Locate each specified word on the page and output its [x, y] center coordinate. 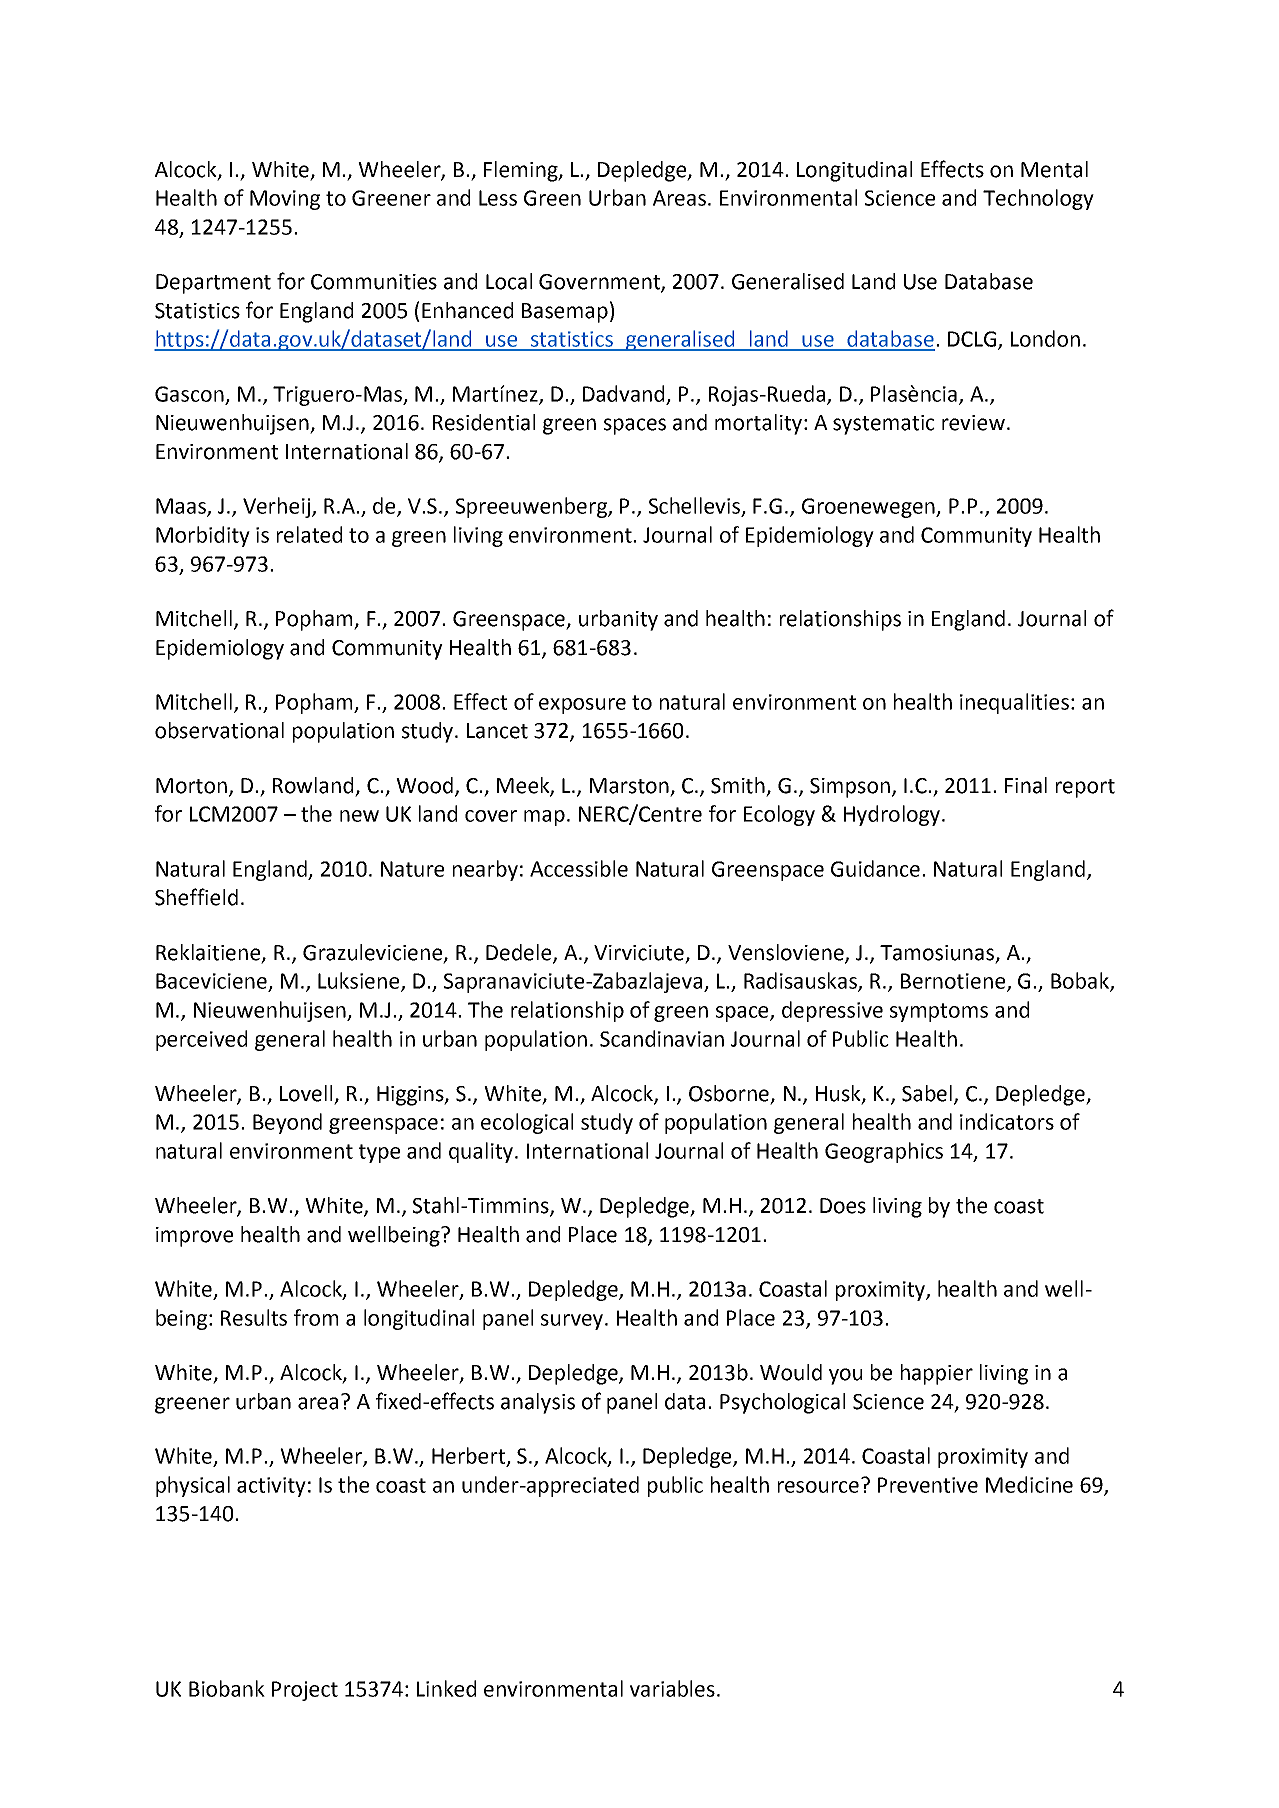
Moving [285, 200]
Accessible [579, 868]
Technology [1038, 199]
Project [305, 1691]
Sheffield [196, 897]
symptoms [939, 1012]
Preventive [928, 1485]
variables [672, 1688]
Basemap [565, 313]
